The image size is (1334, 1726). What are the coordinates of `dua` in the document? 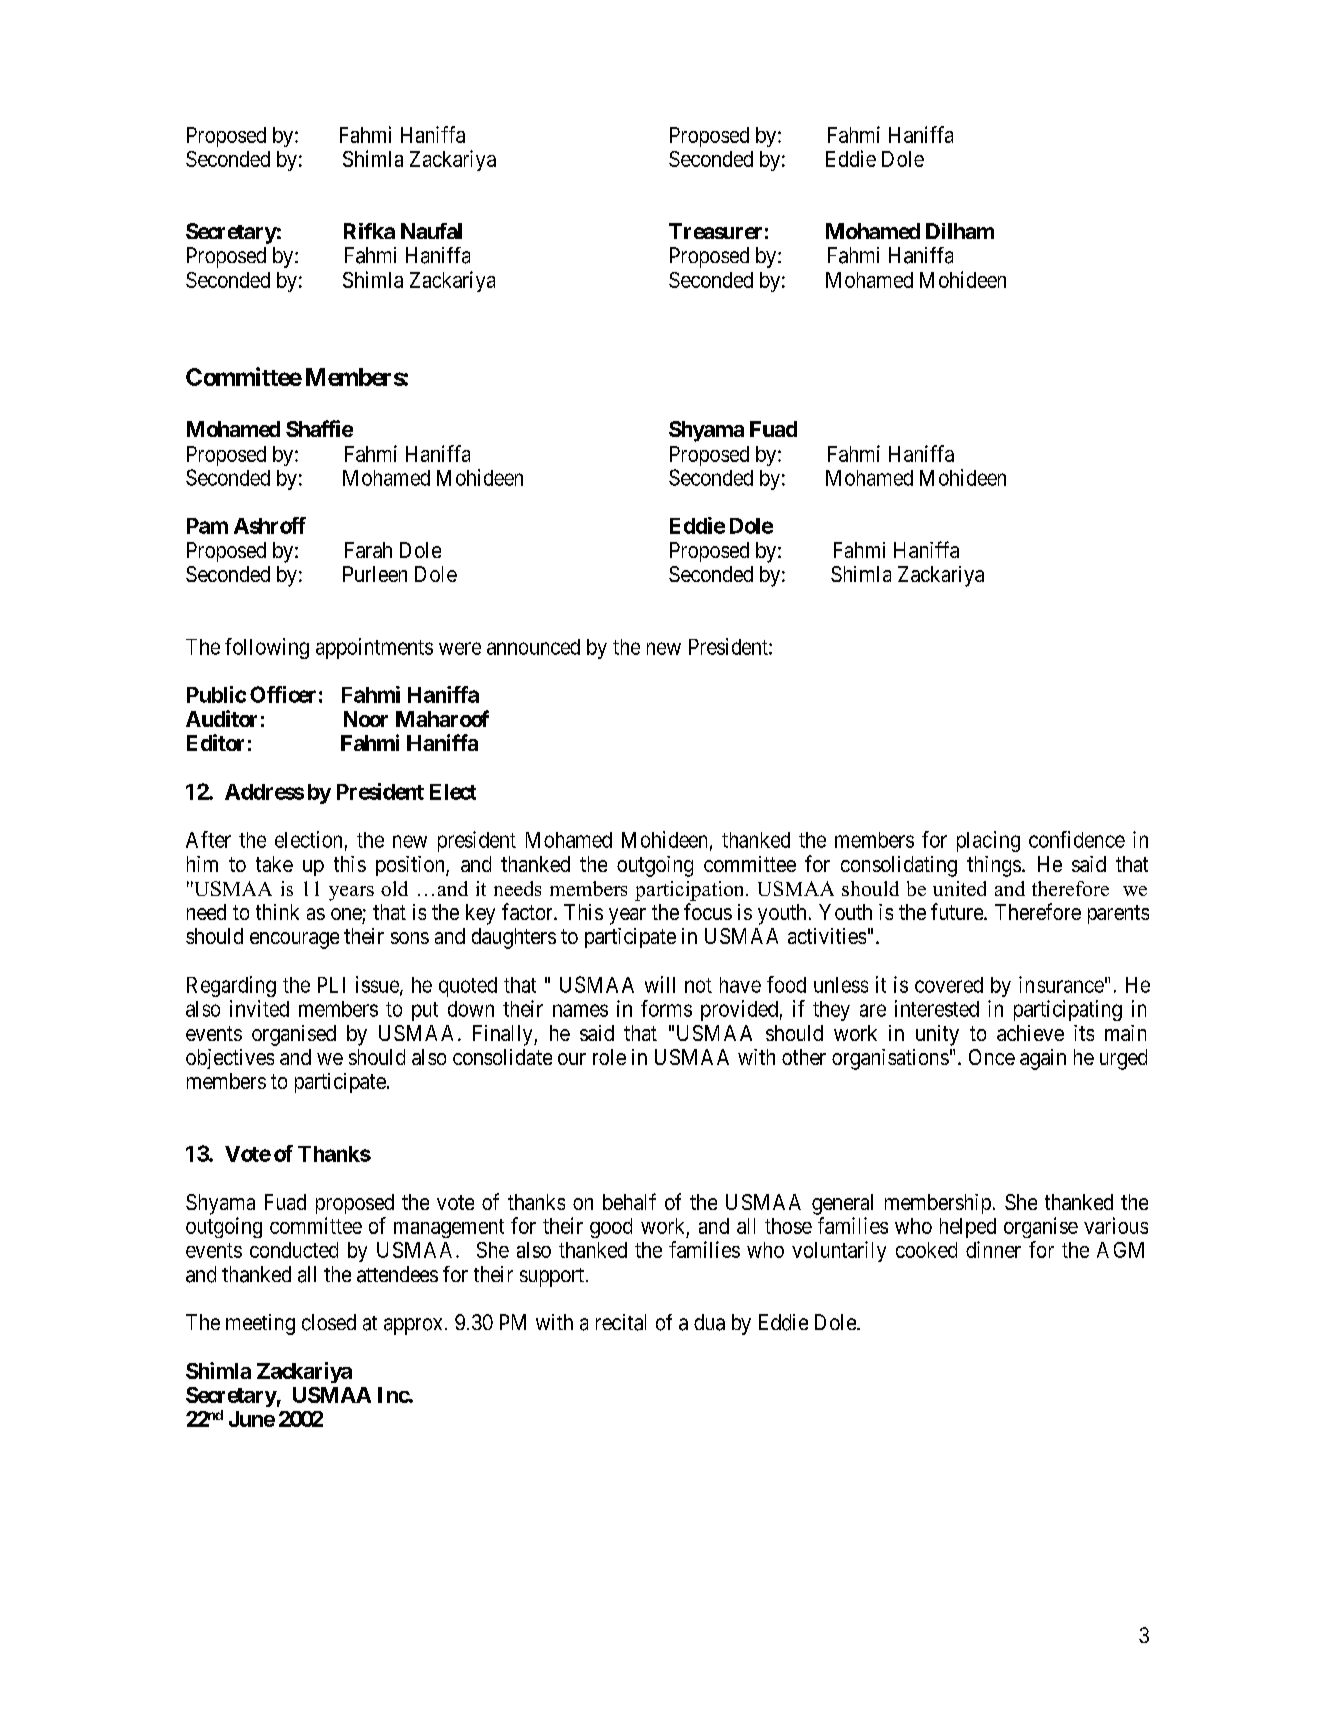 It's located at (709, 1322).
